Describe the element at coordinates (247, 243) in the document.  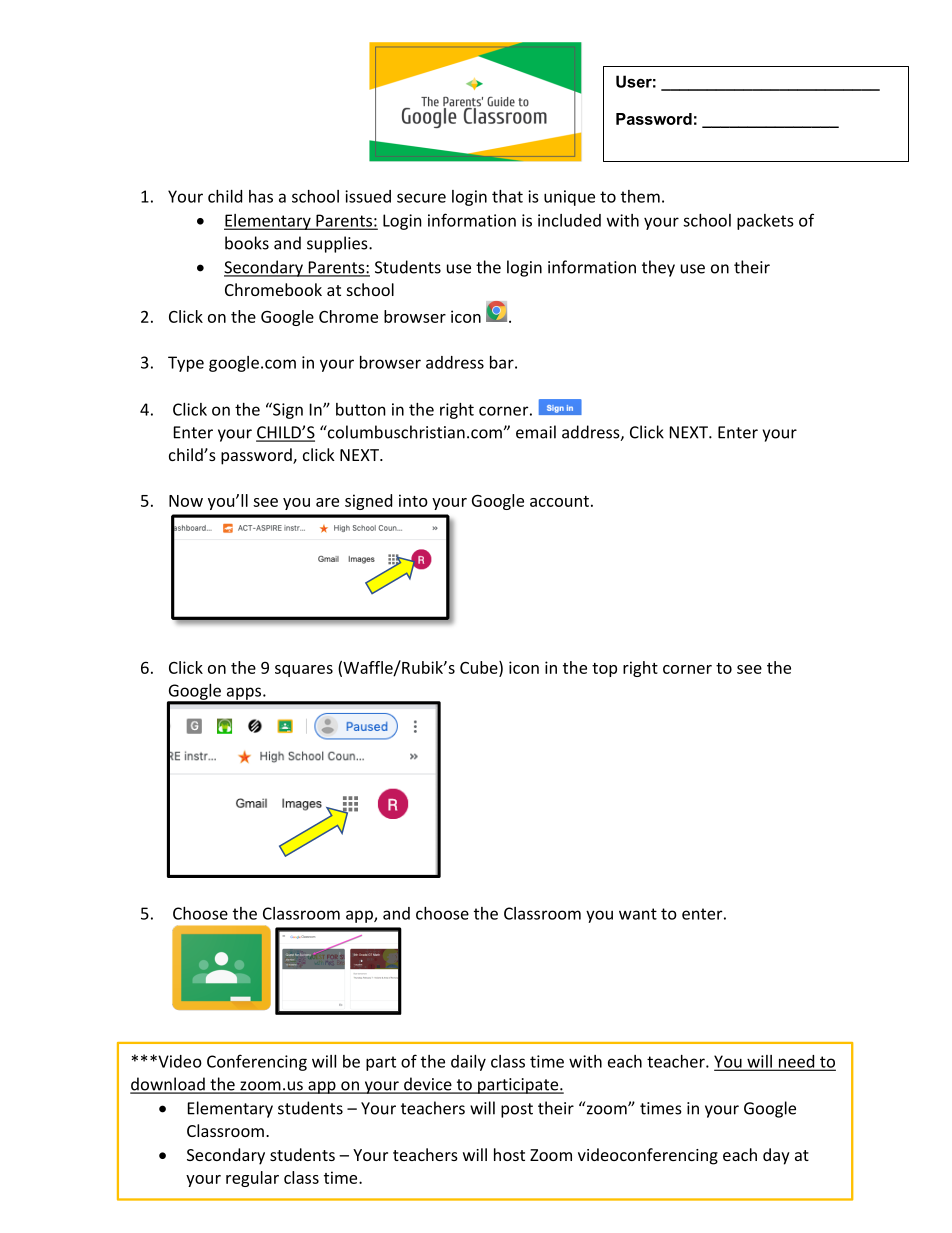
I see `books` at that location.
